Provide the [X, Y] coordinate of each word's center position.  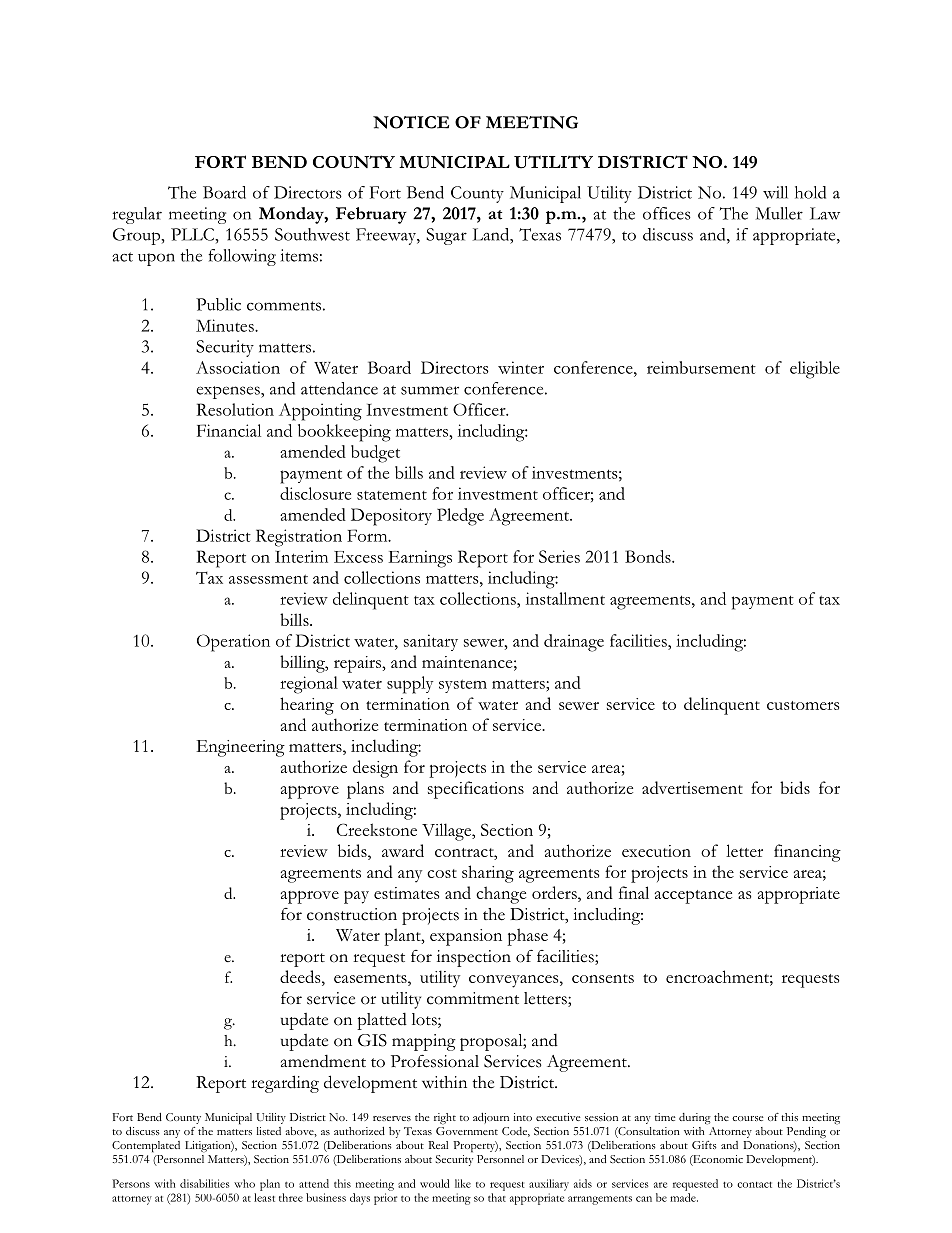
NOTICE [411, 122]
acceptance [693, 897]
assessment [268, 579]
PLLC [193, 234]
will [775, 192]
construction [352, 914]
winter [521, 367]
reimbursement [701, 367]
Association [238, 367]
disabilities [204, 1183]
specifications [476, 790]
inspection [474, 958]
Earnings [420, 559]
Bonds [649, 556]
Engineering [240, 748]
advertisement [692, 787]
